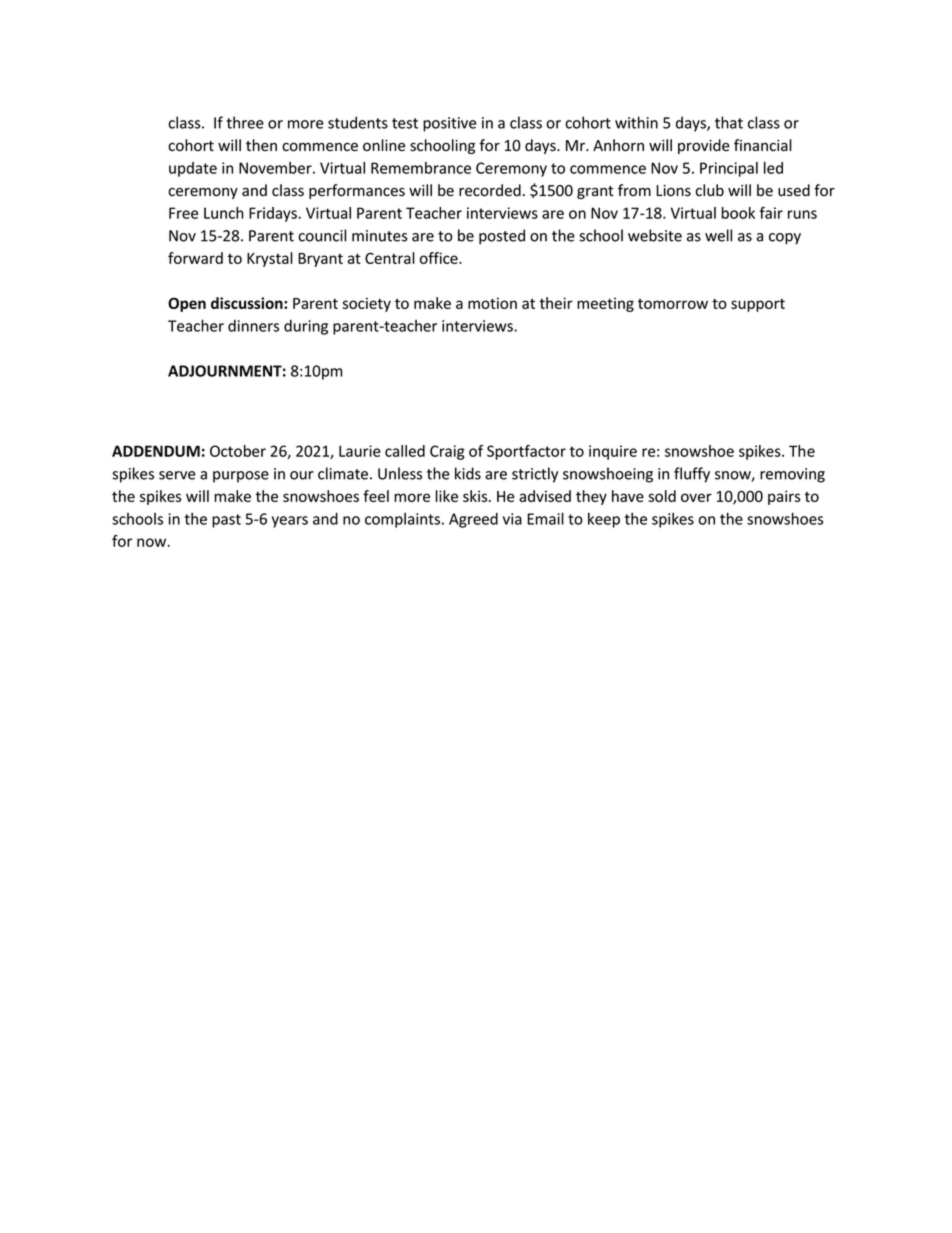 The height and width of the screenshot is (1233, 952). I want to click on Lunch, so click(223, 213).
